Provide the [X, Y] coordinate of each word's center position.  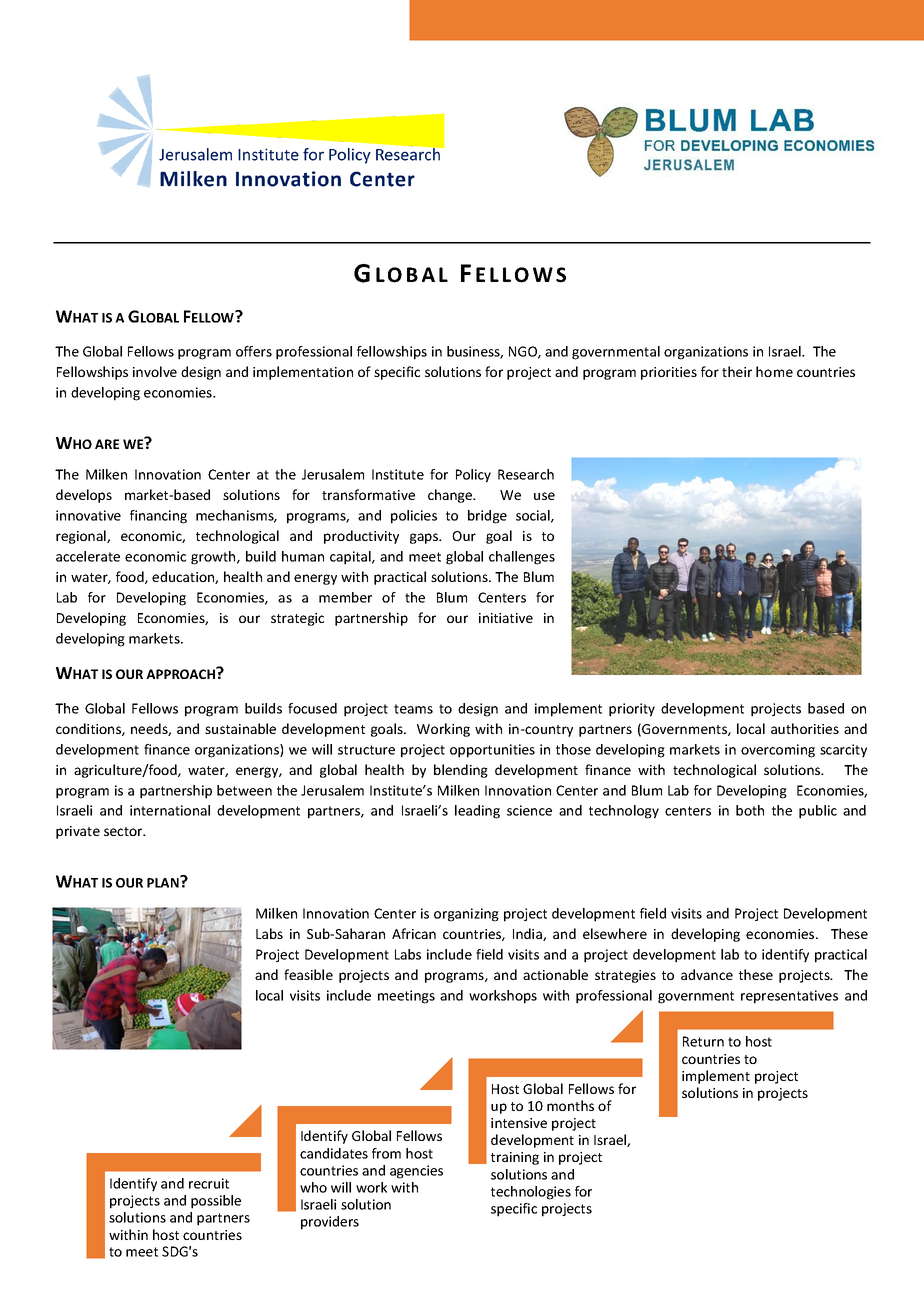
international [170, 810]
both [750, 810]
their [737, 371]
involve [155, 371]
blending [461, 771]
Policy [473, 476]
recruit [209, 1183]
